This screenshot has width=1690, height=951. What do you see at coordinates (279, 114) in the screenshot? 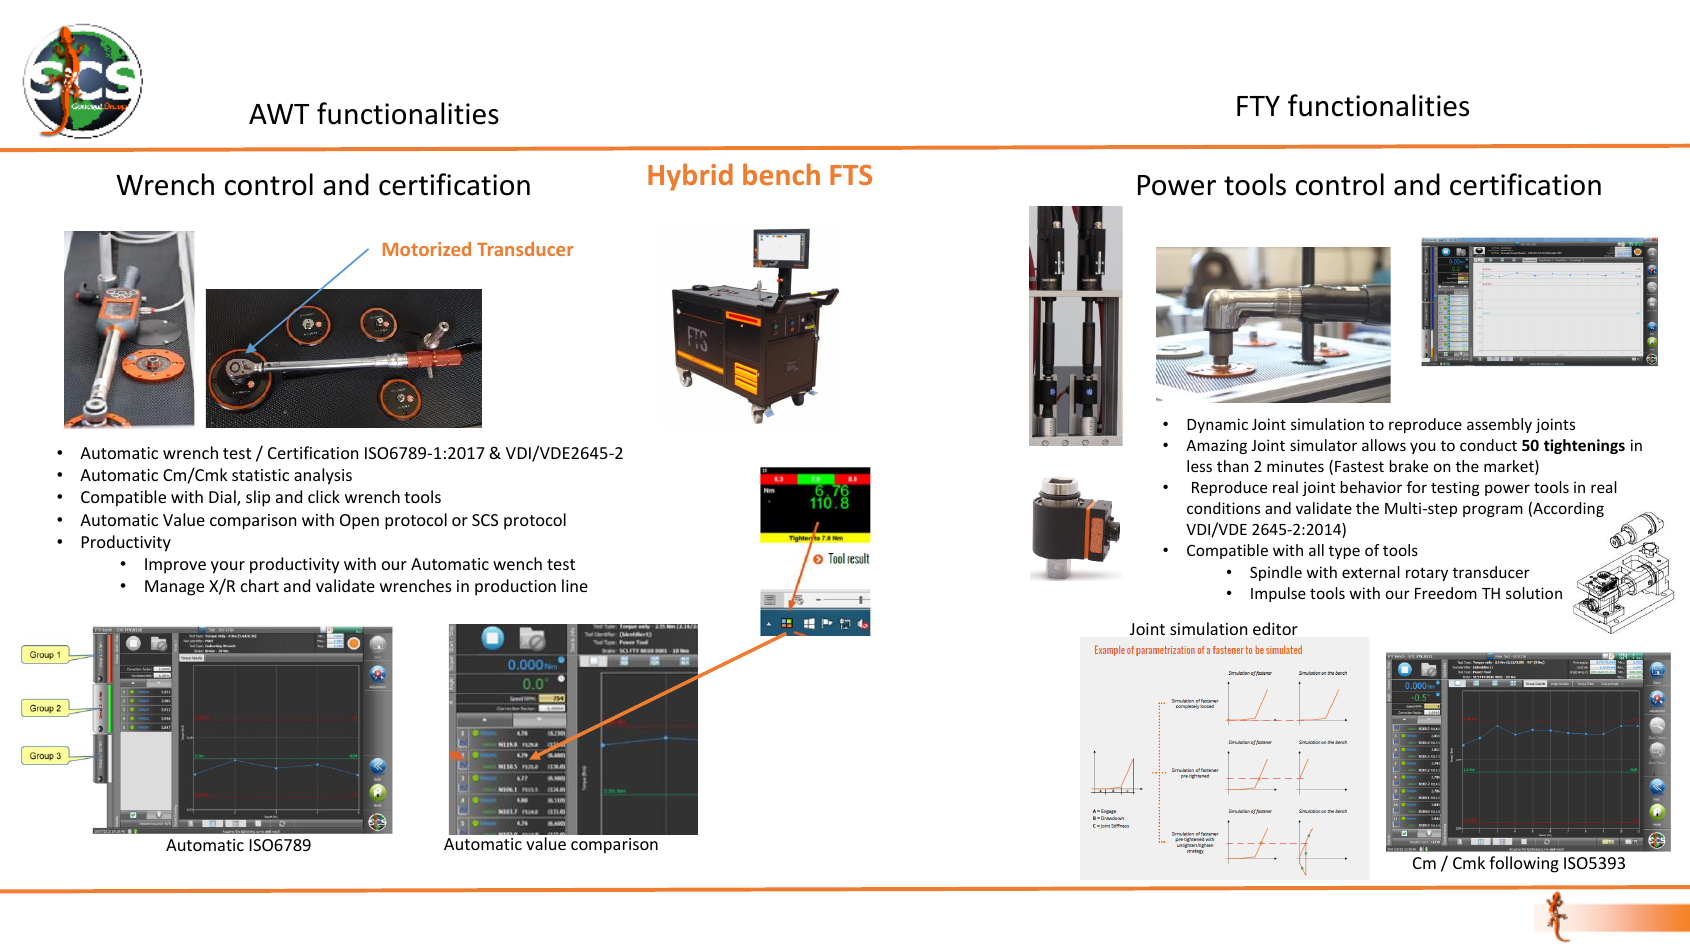
I see `AWT` at bounding box center [279, 114].
